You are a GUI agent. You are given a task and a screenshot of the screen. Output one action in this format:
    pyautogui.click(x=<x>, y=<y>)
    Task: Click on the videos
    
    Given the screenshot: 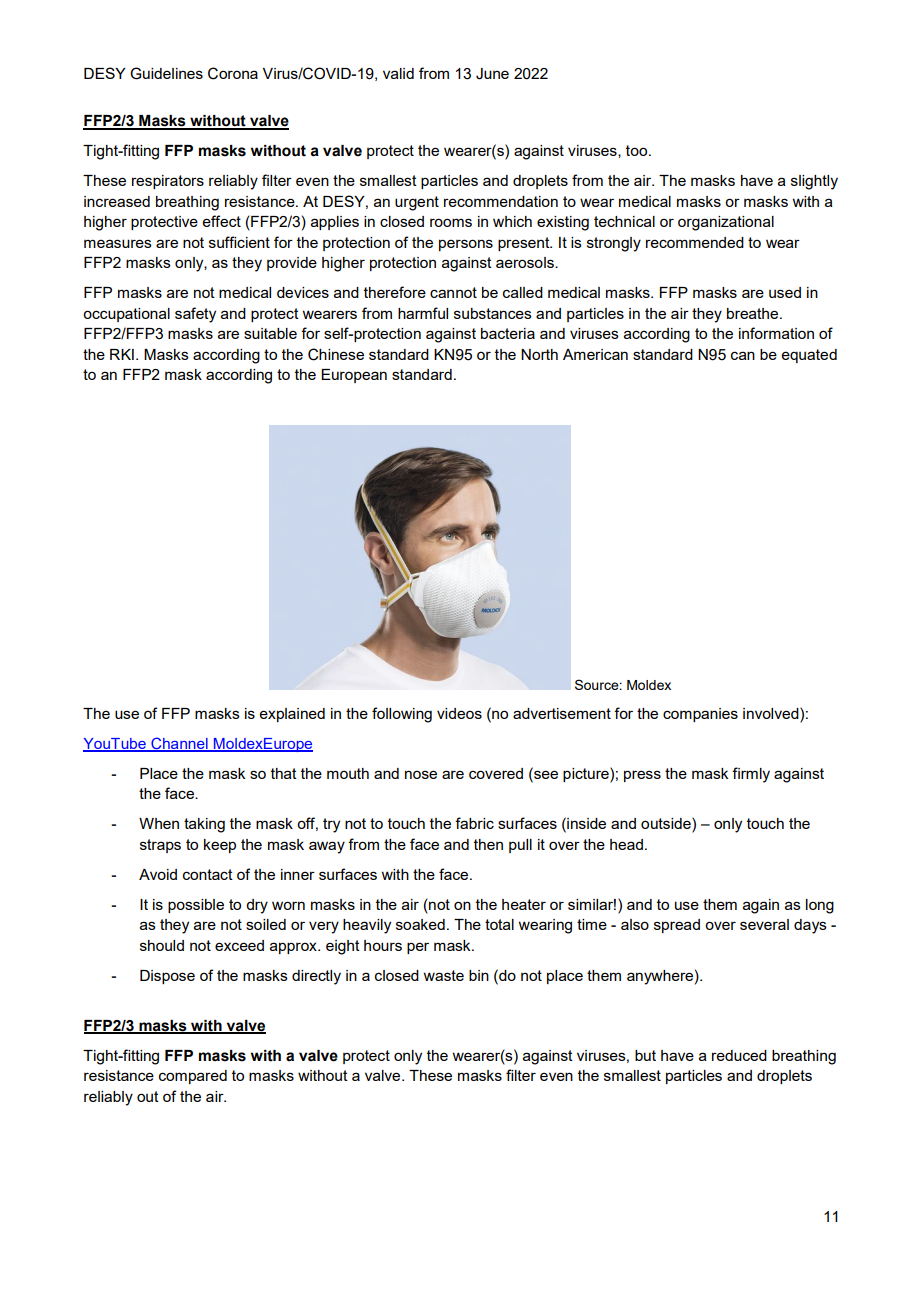 What is the action you would take?
    pyautogui.click(x=459, y=713)
